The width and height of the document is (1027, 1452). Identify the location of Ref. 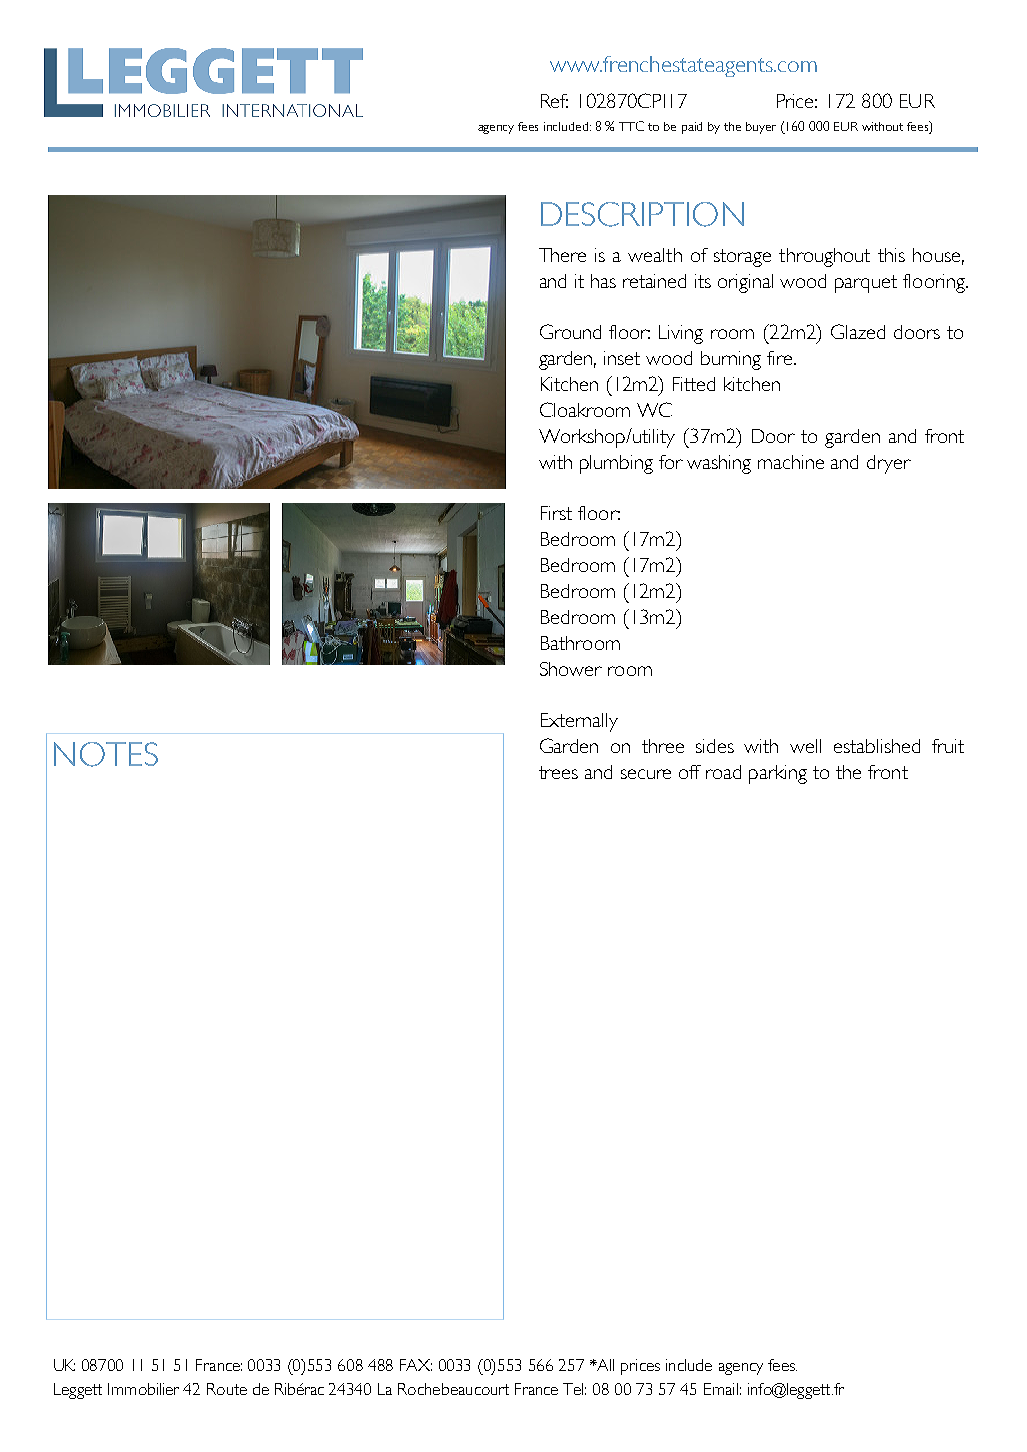
(554, 101).
